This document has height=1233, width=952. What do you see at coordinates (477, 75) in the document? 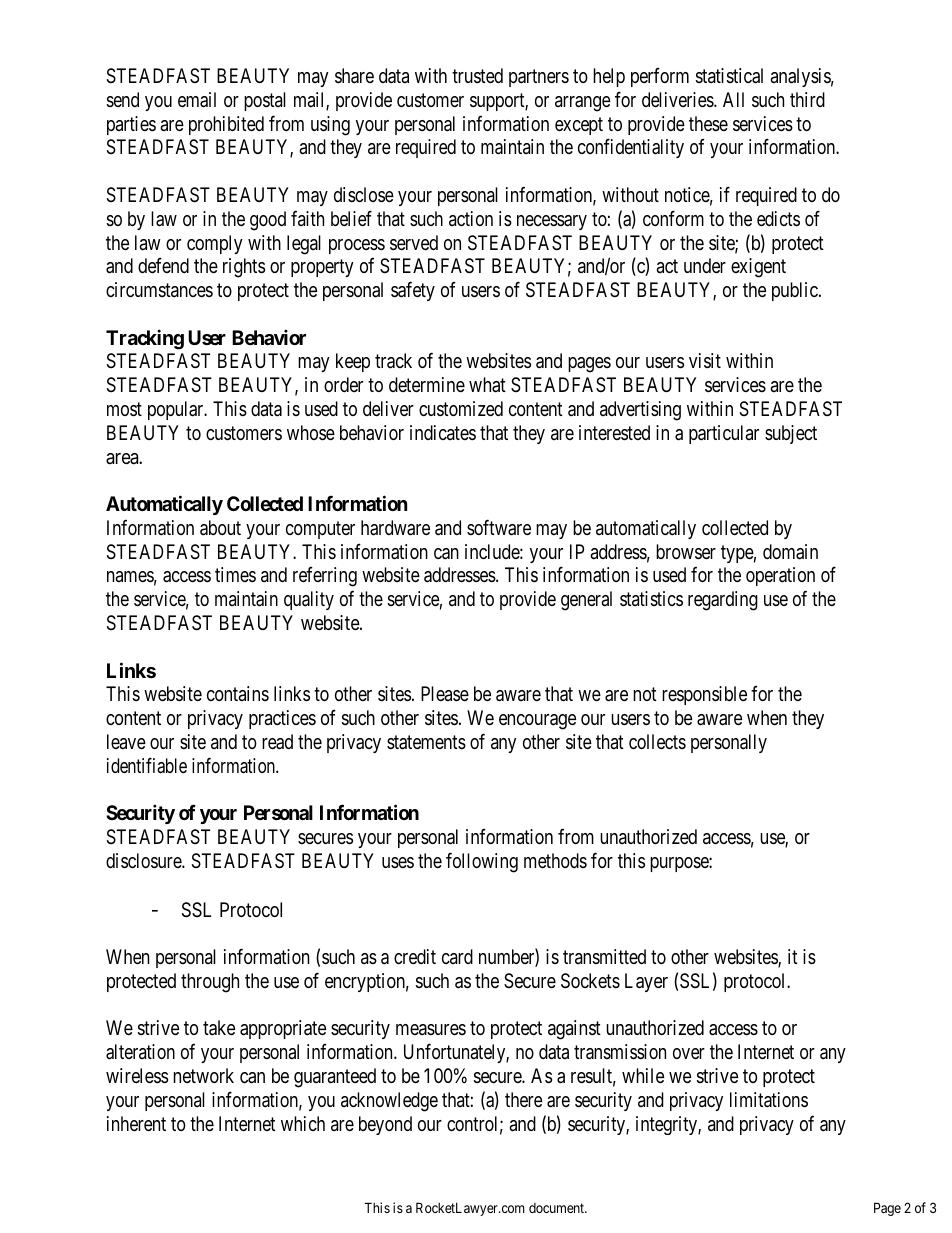
I see `trusted` at bounding box center [477, 75].
